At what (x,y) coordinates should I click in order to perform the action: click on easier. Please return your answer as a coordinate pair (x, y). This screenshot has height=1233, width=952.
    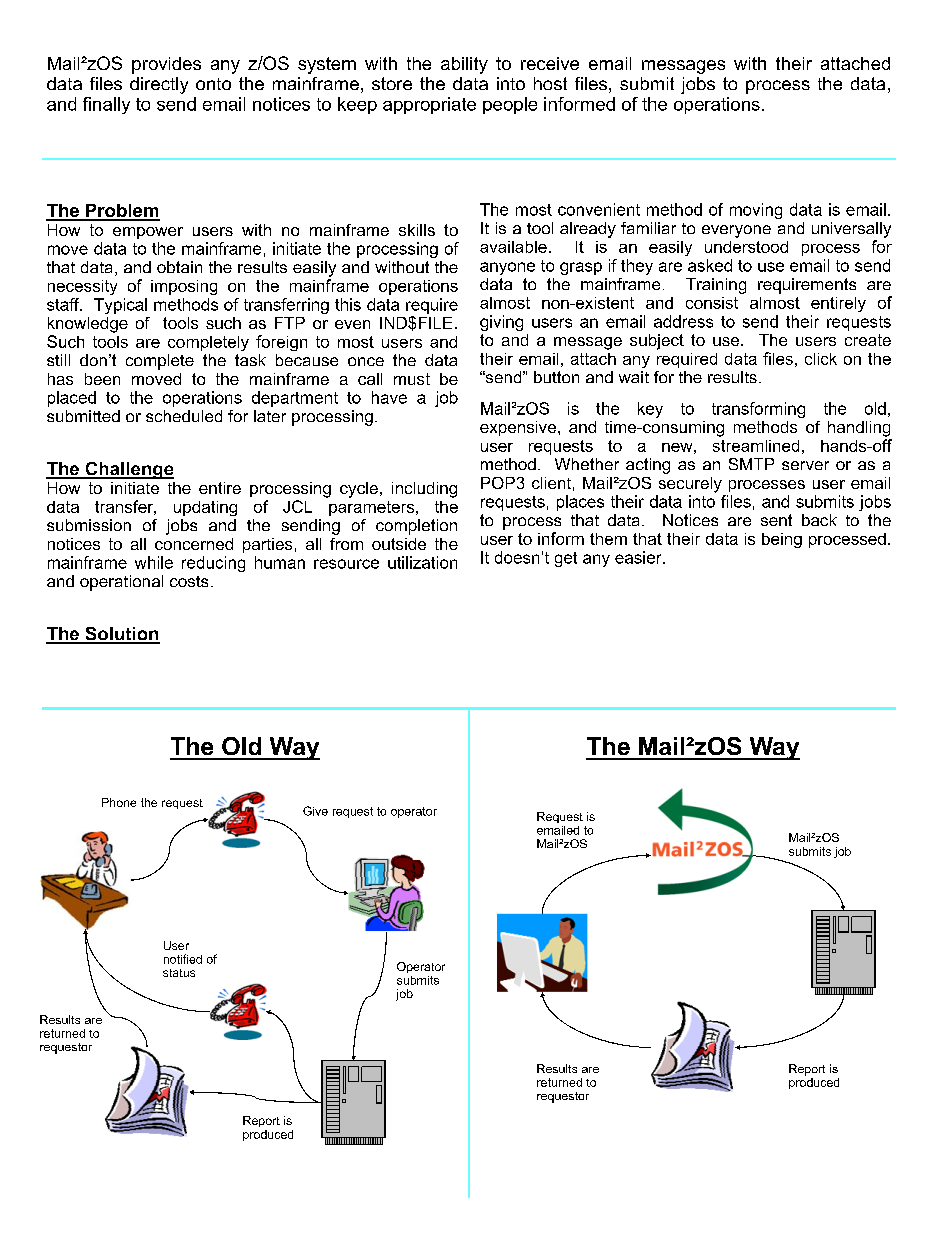
    Looking at the image, I should click on (639, 557).
